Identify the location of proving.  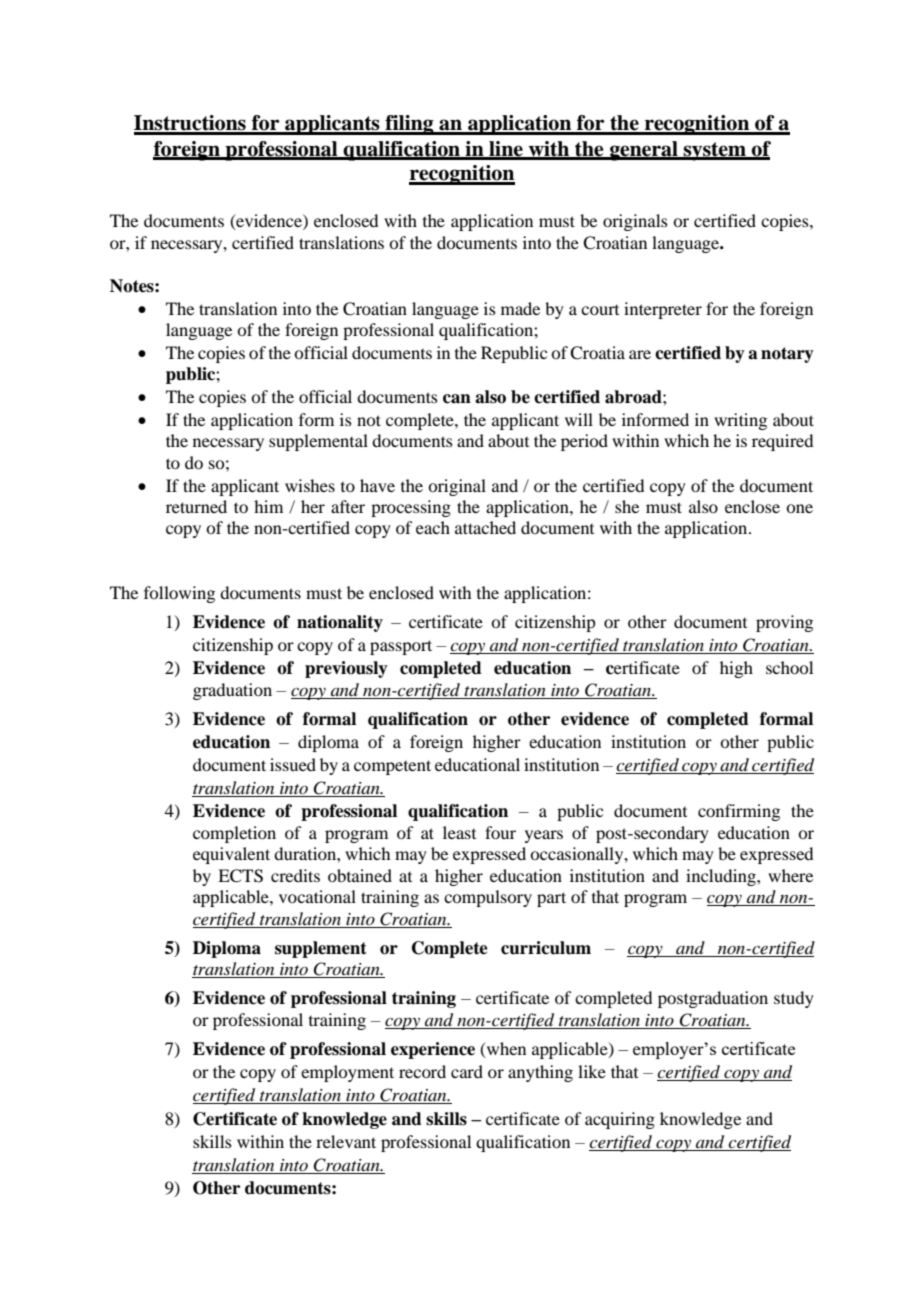
(784, 623).
